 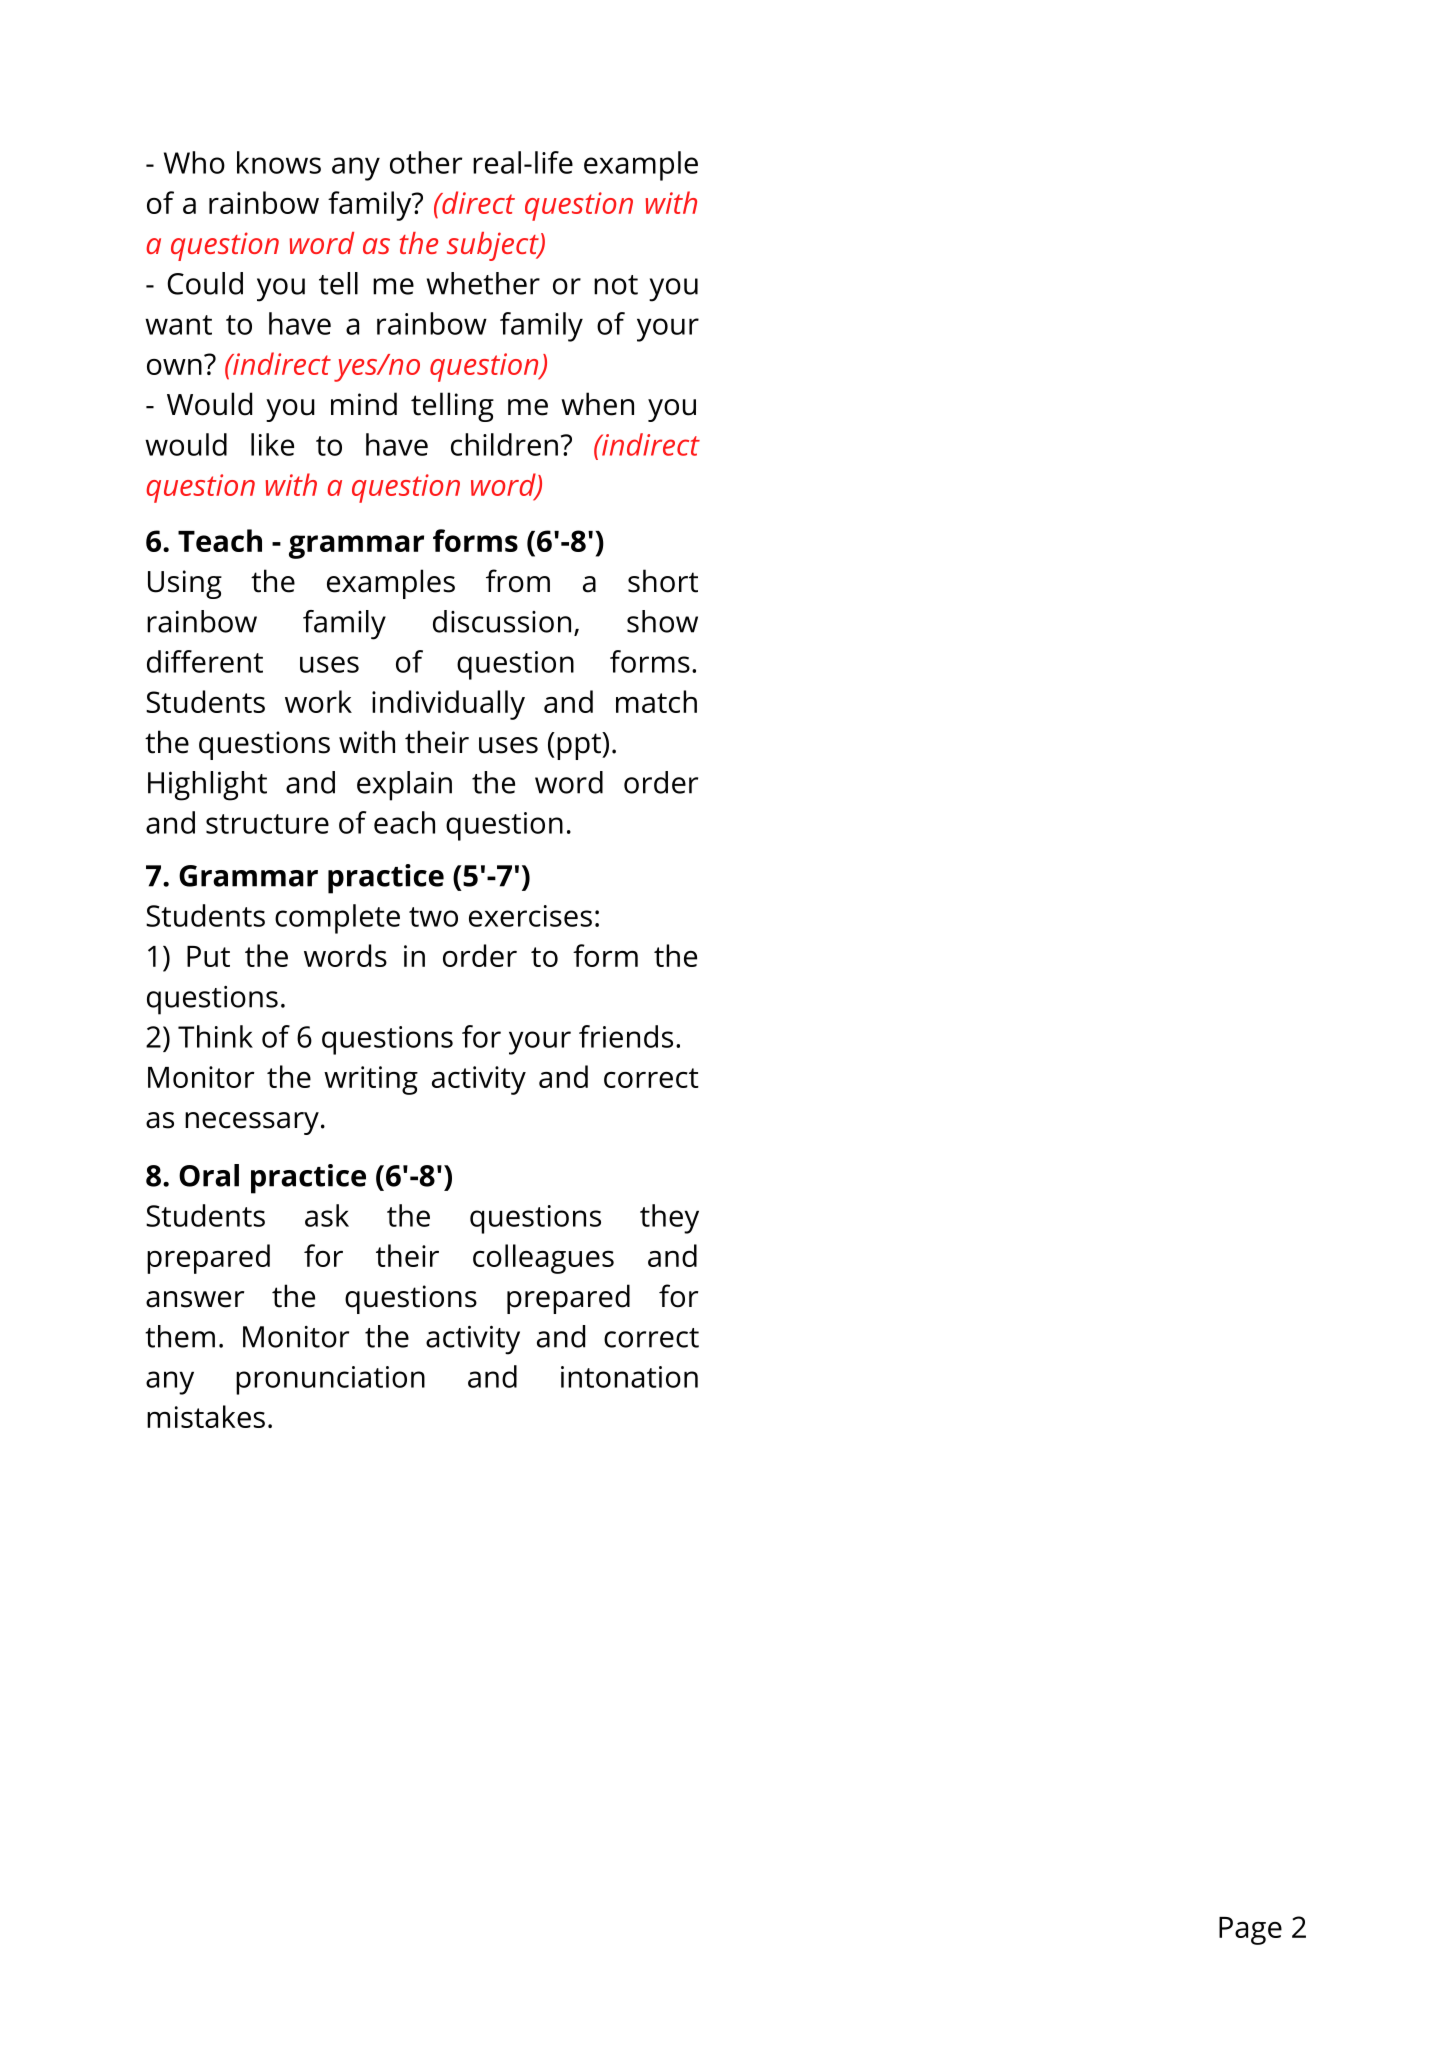 What do you see at coordinates (629, 1377) in the image?
I see `intonation` at bounding box center [629, 1377].
